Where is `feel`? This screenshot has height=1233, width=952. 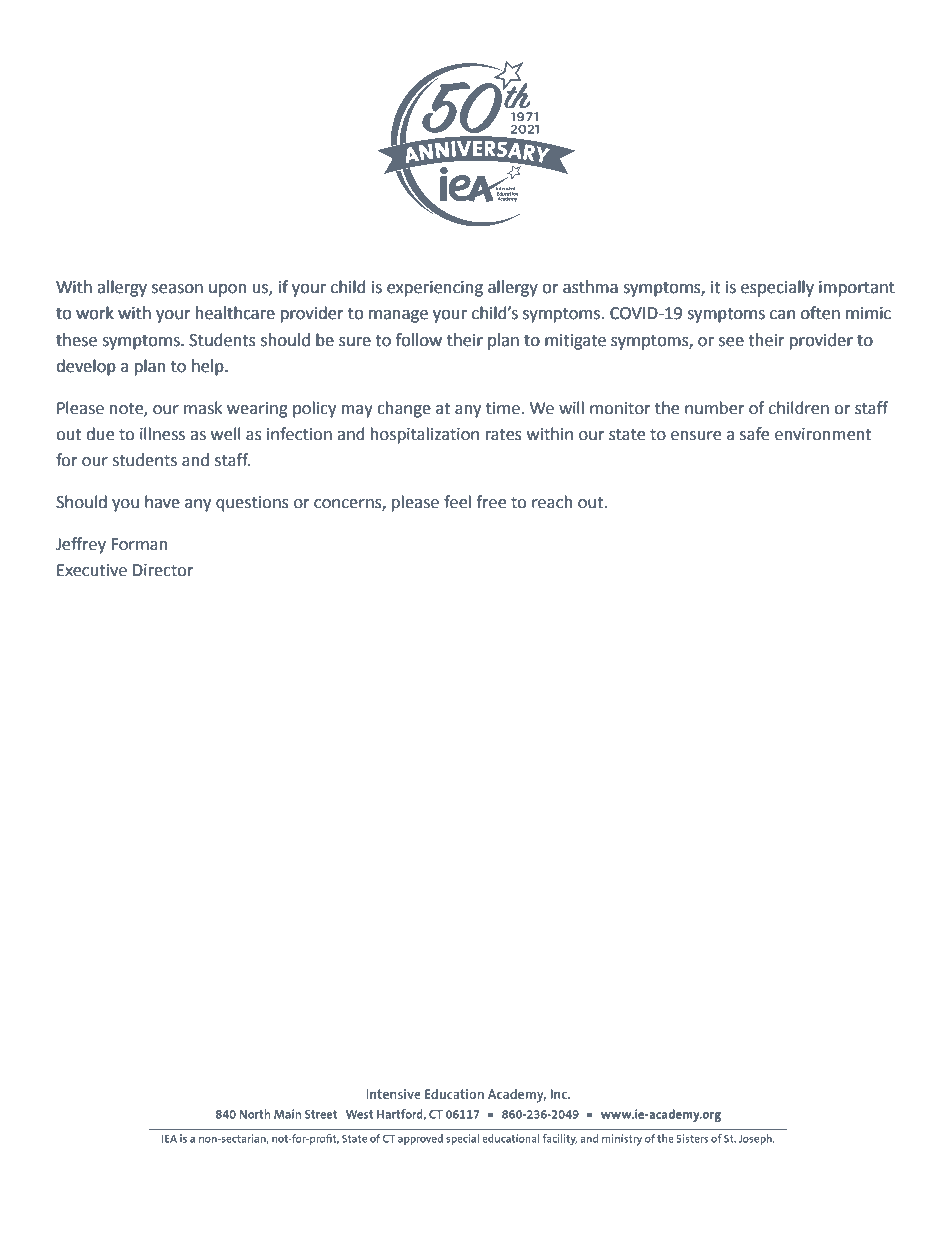 feel is located at coordinates (457, 502).
